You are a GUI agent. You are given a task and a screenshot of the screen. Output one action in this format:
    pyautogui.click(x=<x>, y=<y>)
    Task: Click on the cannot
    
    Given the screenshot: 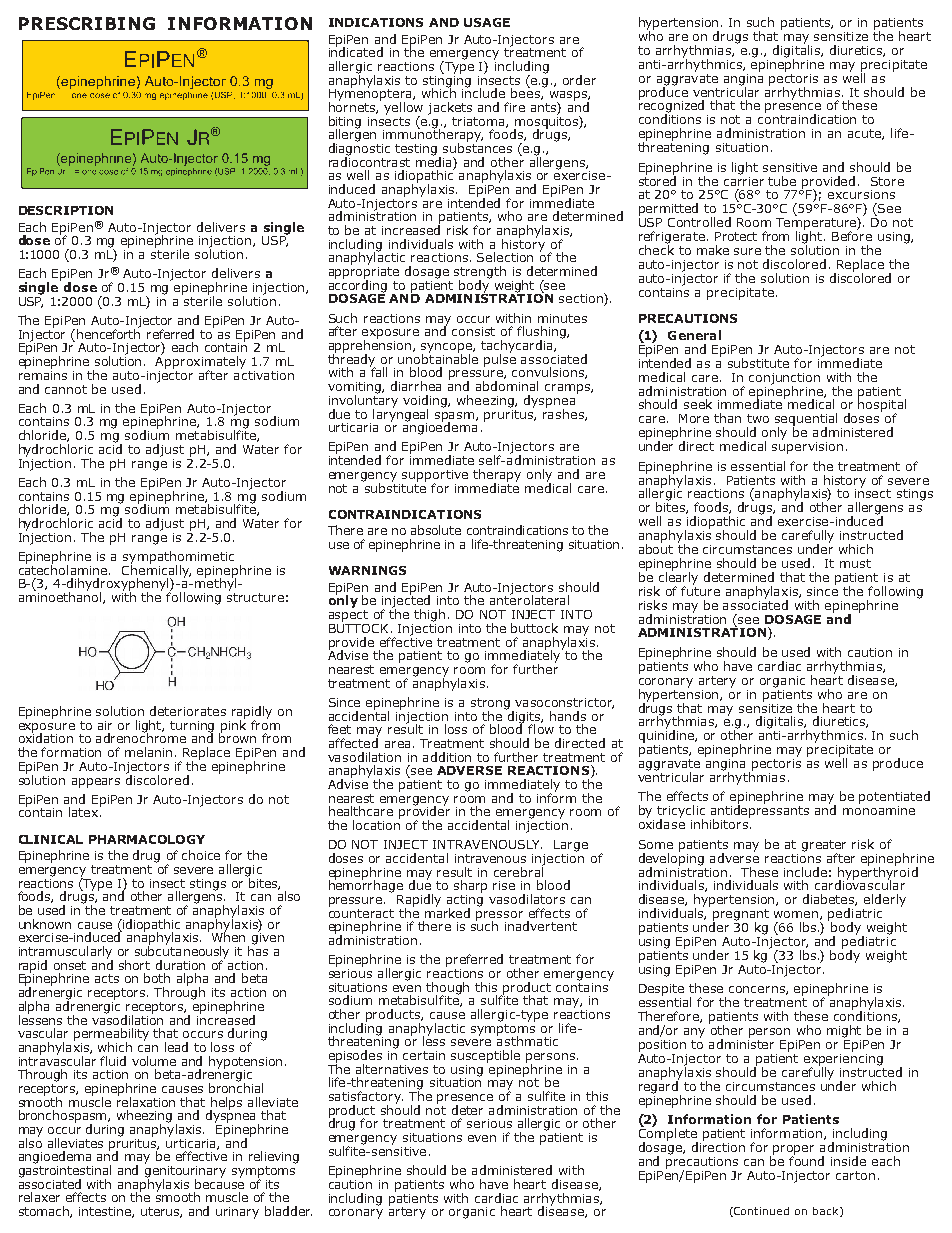 What is the action you would take?
    pyautogui.click(x=66, y=389)
